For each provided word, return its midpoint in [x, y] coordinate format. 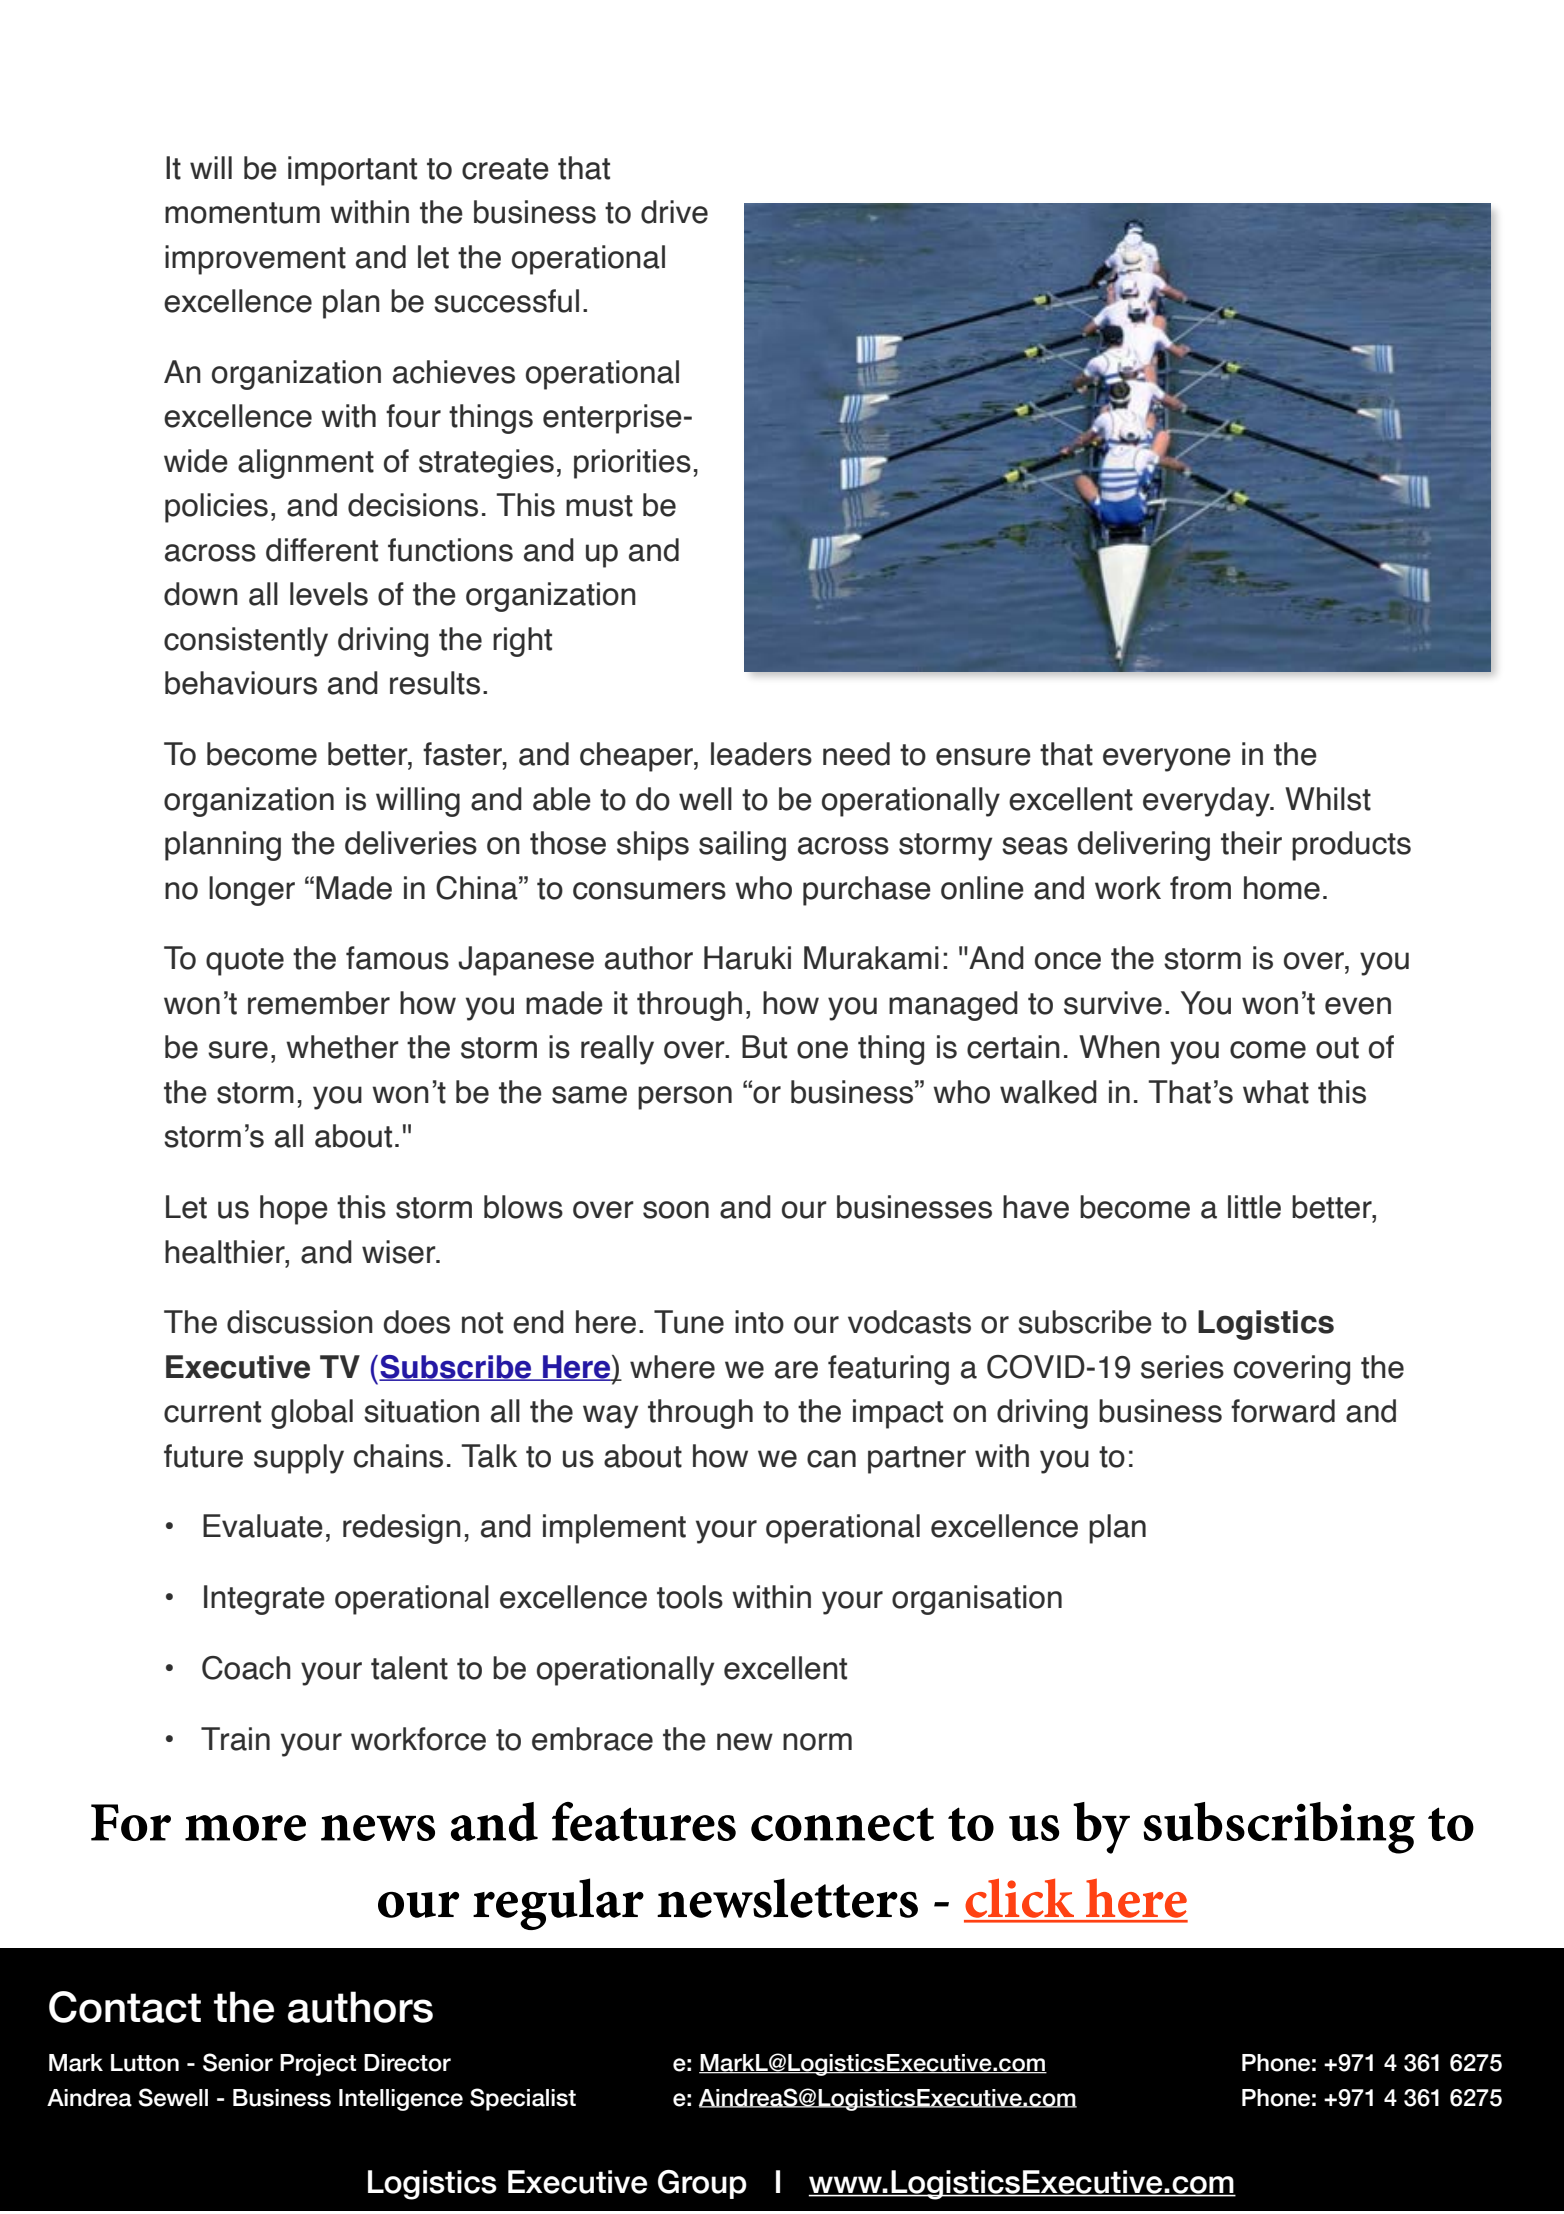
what [1276, 1092]
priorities [632, 464]
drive [674, 212]
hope [294, 1210]
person [685, 1098]
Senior [238, 2062]
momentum [242, 213]
